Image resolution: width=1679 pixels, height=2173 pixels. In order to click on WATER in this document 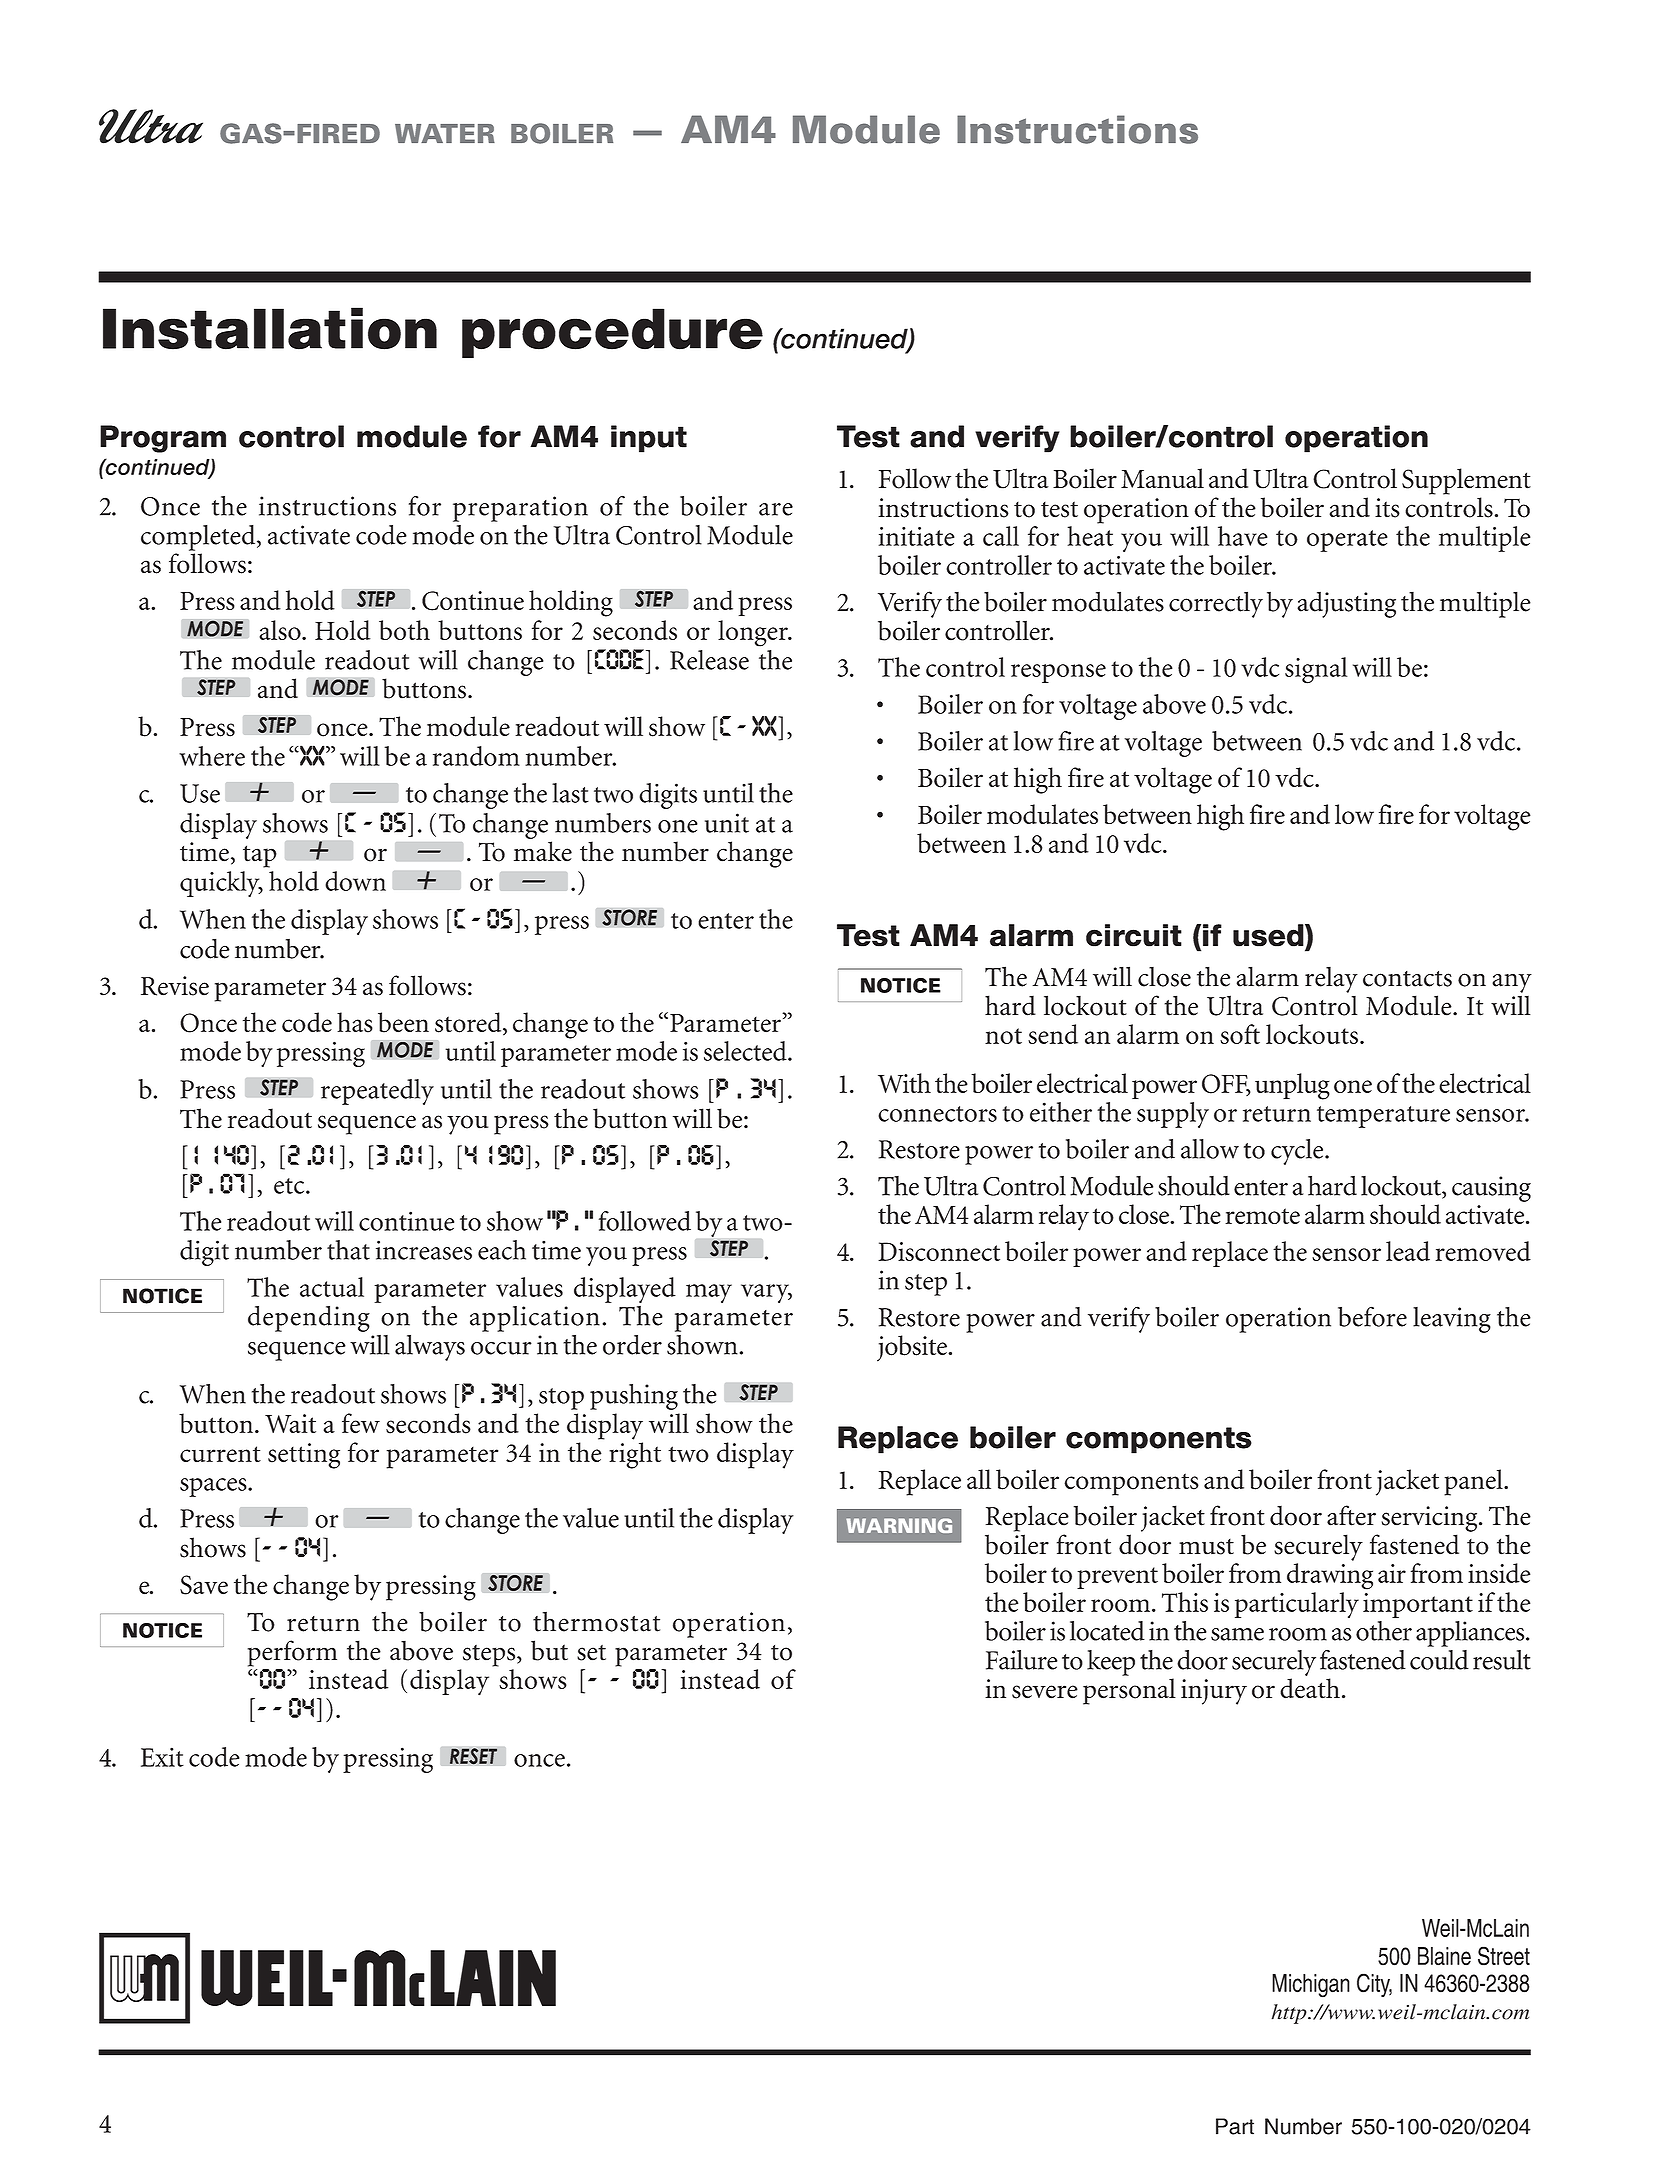, I will do `click(445, 133)`.
